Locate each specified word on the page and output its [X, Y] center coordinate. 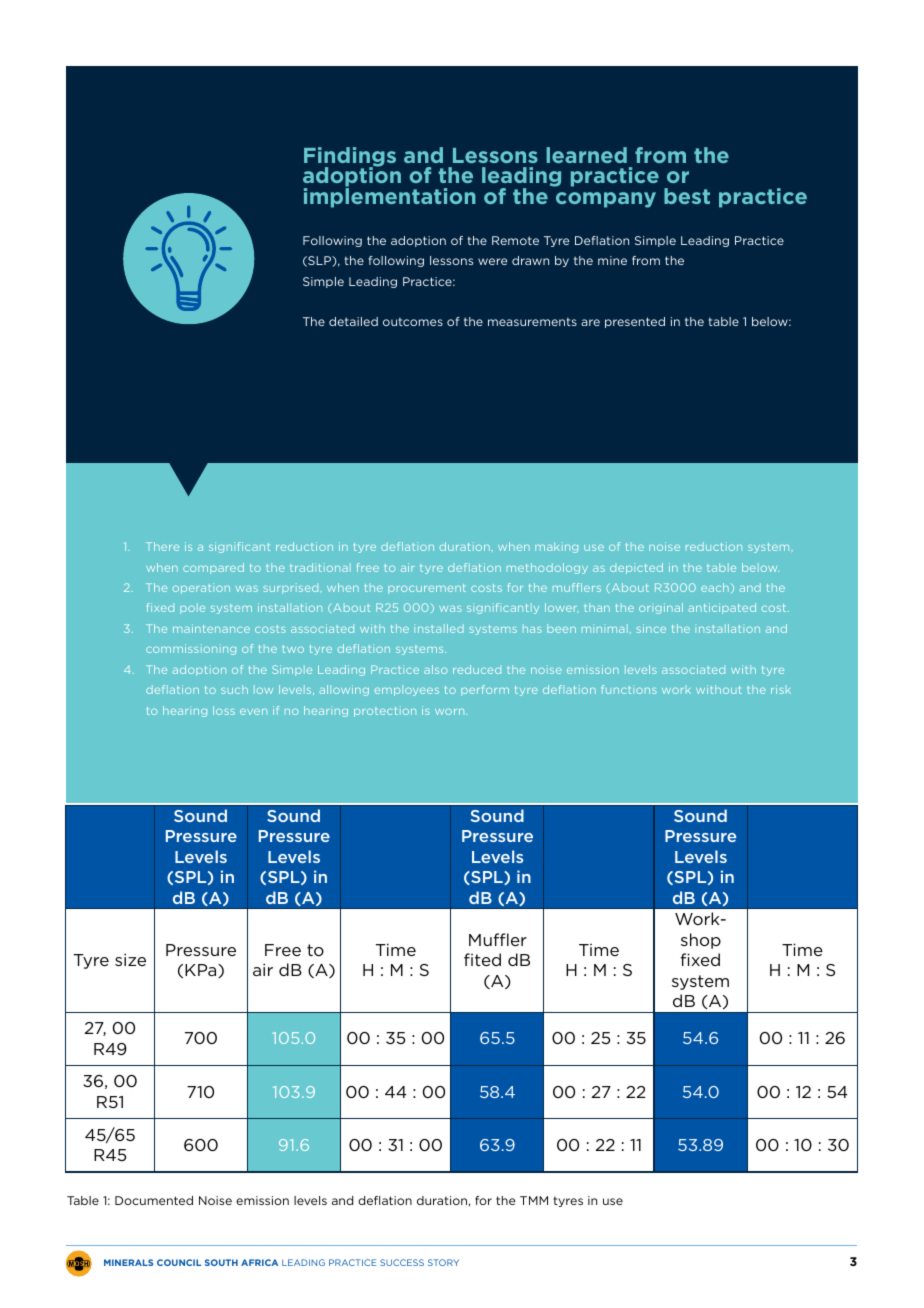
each [715, 587]
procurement [427, 589]
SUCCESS [402, 1262]
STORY [443, 1262]
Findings [350, 158]
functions [629, 689]
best [687, 196]
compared [213, 568]
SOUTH [221, 1262]
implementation [390, 197]
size [130, 959]
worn [451, 712]
